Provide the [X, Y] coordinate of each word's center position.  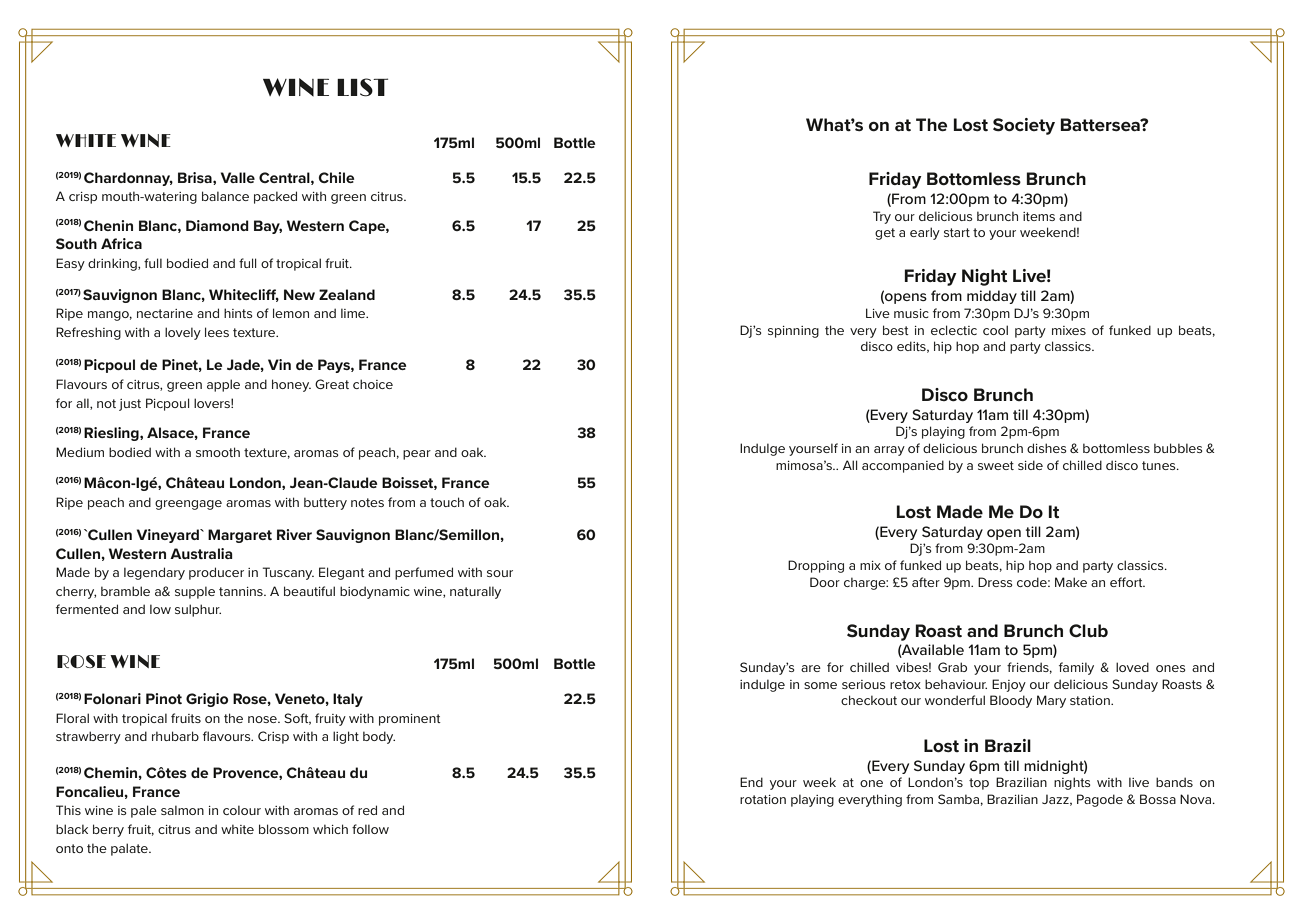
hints [238, 313]
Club [1088, 631]
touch [447, 502]
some [820, 685]
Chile [336, 177]
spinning [793, 332]
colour [242, 810]
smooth [218, 452]
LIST [362, 87]
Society [1024, 126]
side [1030, 465]
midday [992, 297]
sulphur [198, 610]
